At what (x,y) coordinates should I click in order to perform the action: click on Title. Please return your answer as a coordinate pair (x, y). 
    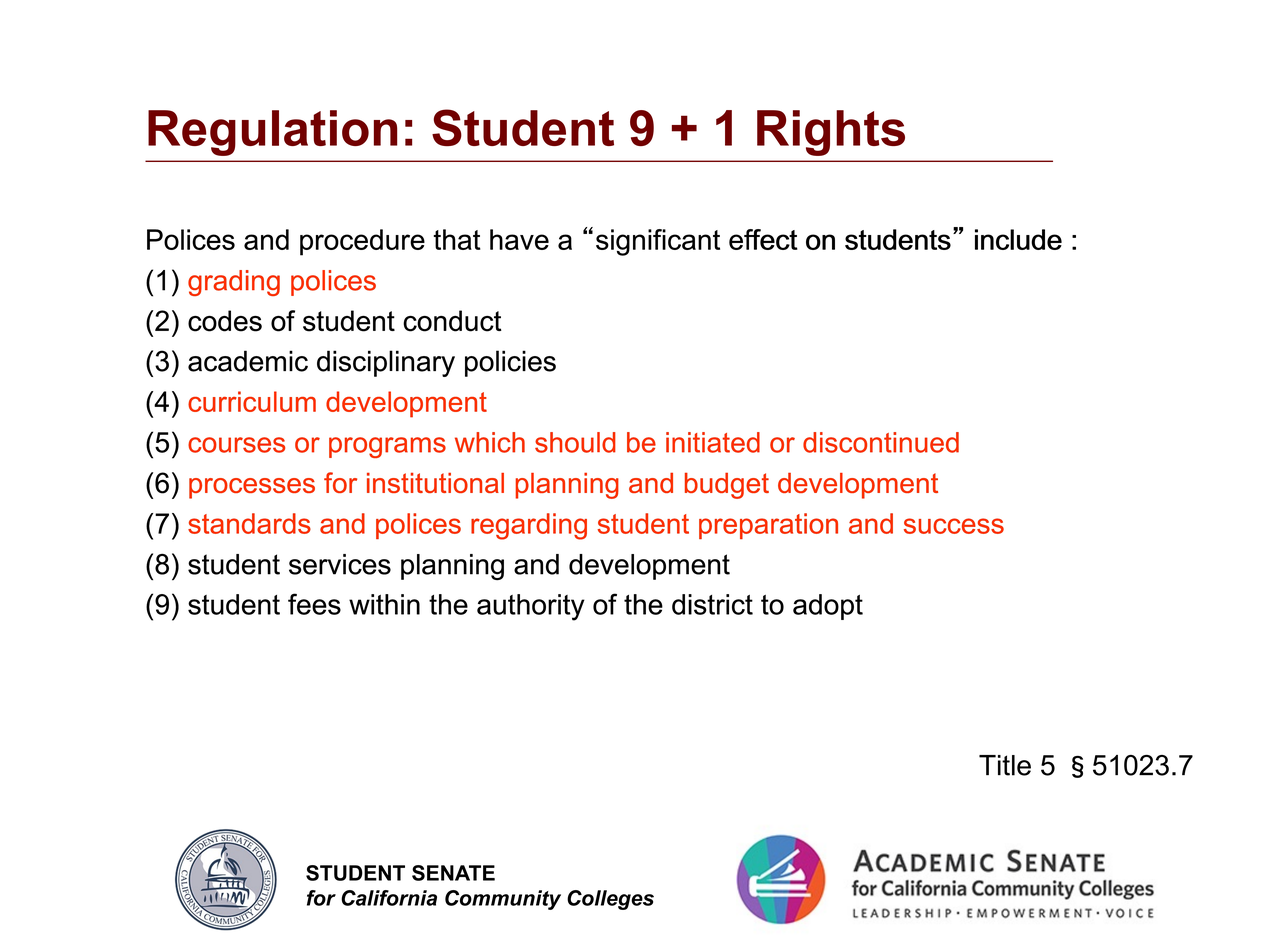
    Looking at the image, I should click on (1005, 765).
